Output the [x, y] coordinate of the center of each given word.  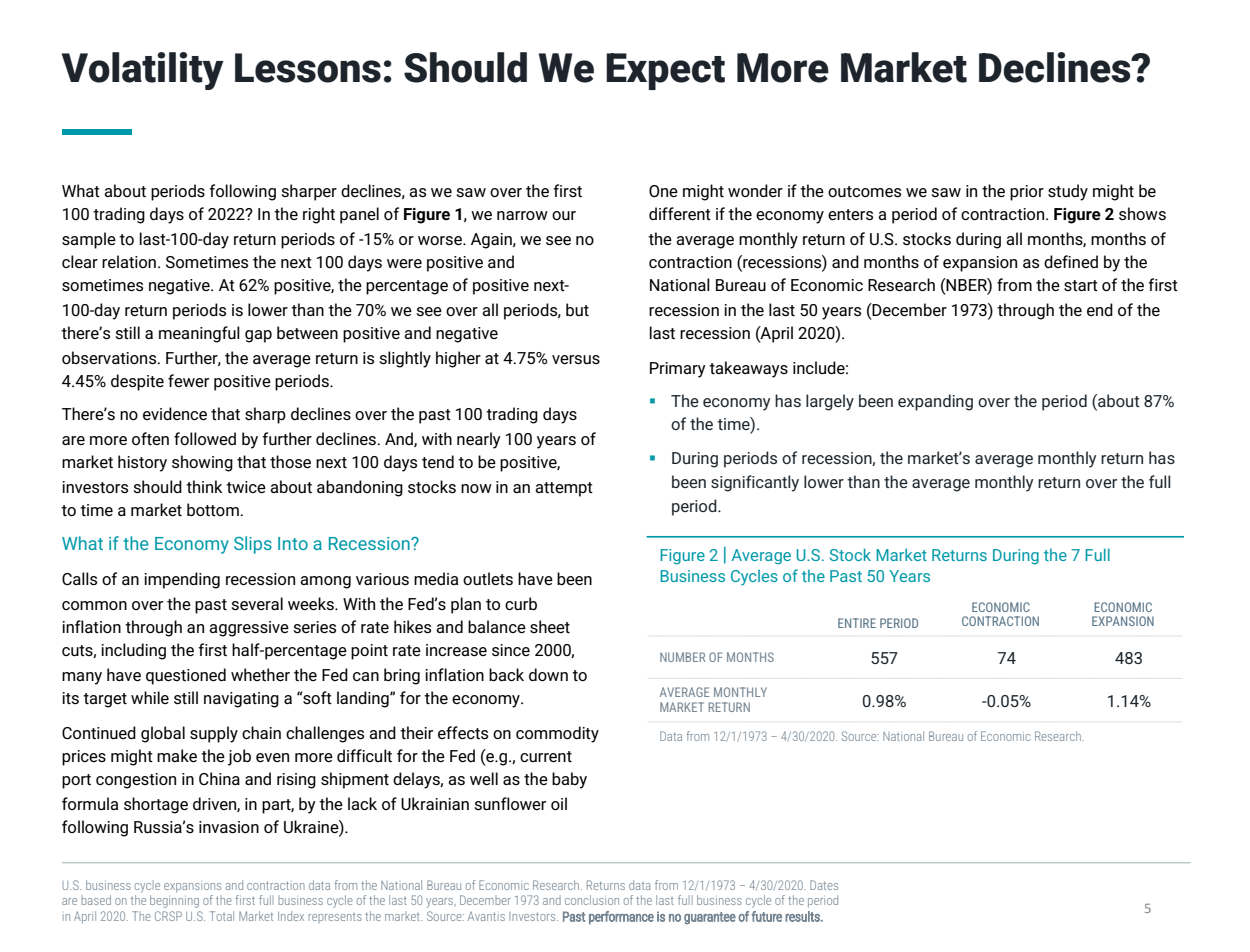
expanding [935, 402]
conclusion [592, 900]
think [204, 486]
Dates [824, 885]
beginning [174, 900]
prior [1027, 193]
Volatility [143, 71]
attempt [564, 489]
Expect [665, 71]
